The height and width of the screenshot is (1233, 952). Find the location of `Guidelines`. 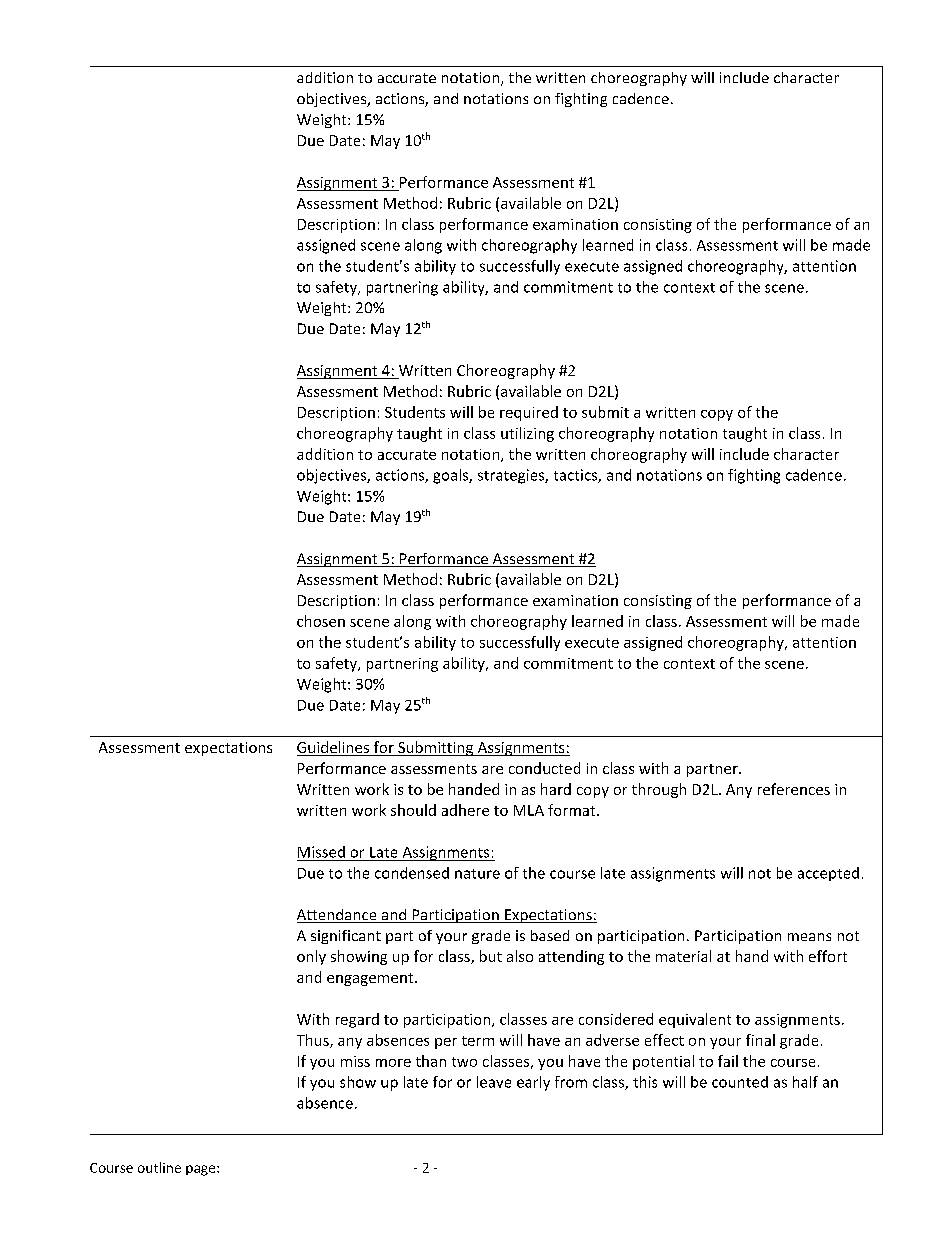

Guidelines is located at coordinates (334, 748).
